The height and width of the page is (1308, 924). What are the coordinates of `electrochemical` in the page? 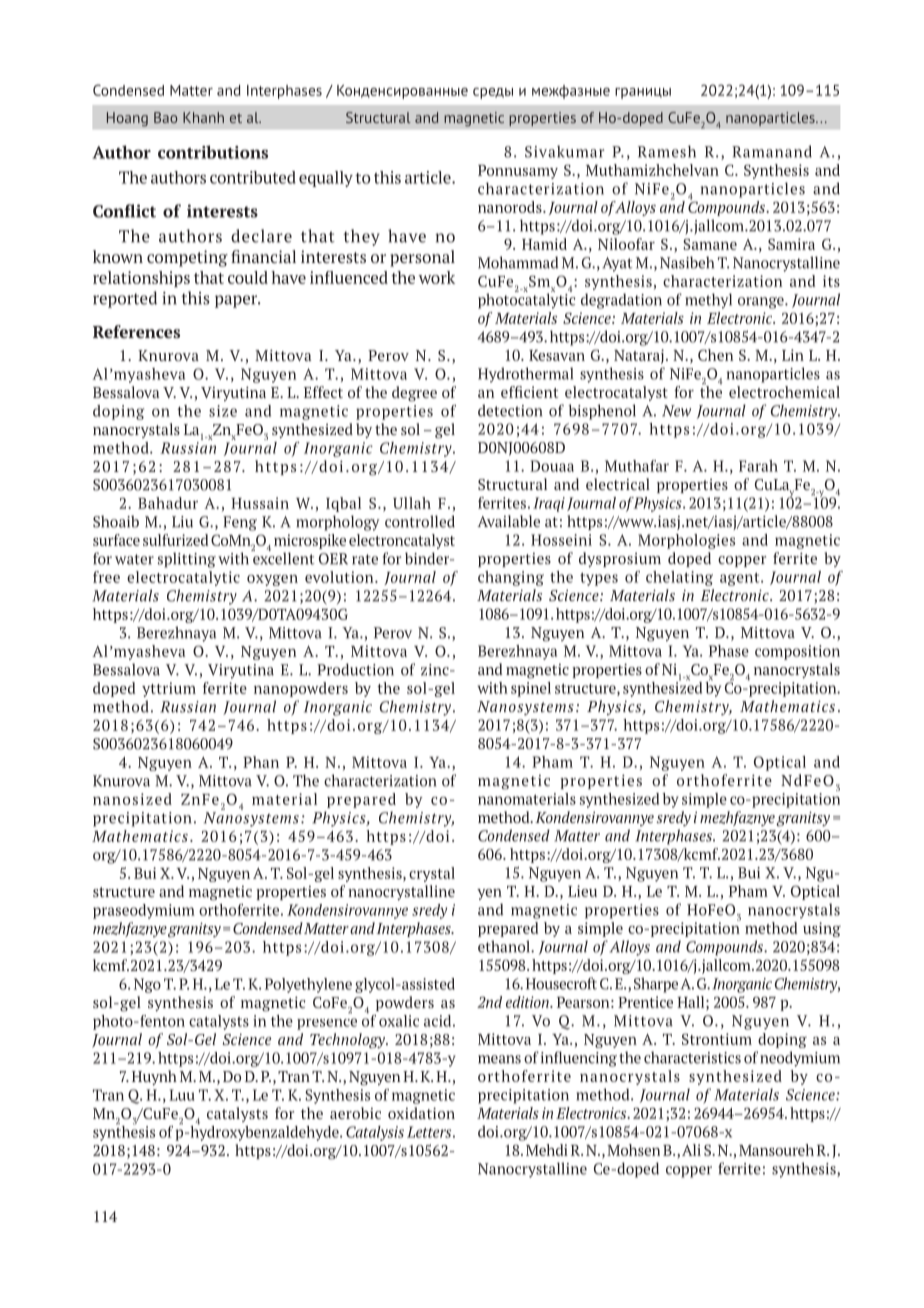 It's located at (784, 392).
